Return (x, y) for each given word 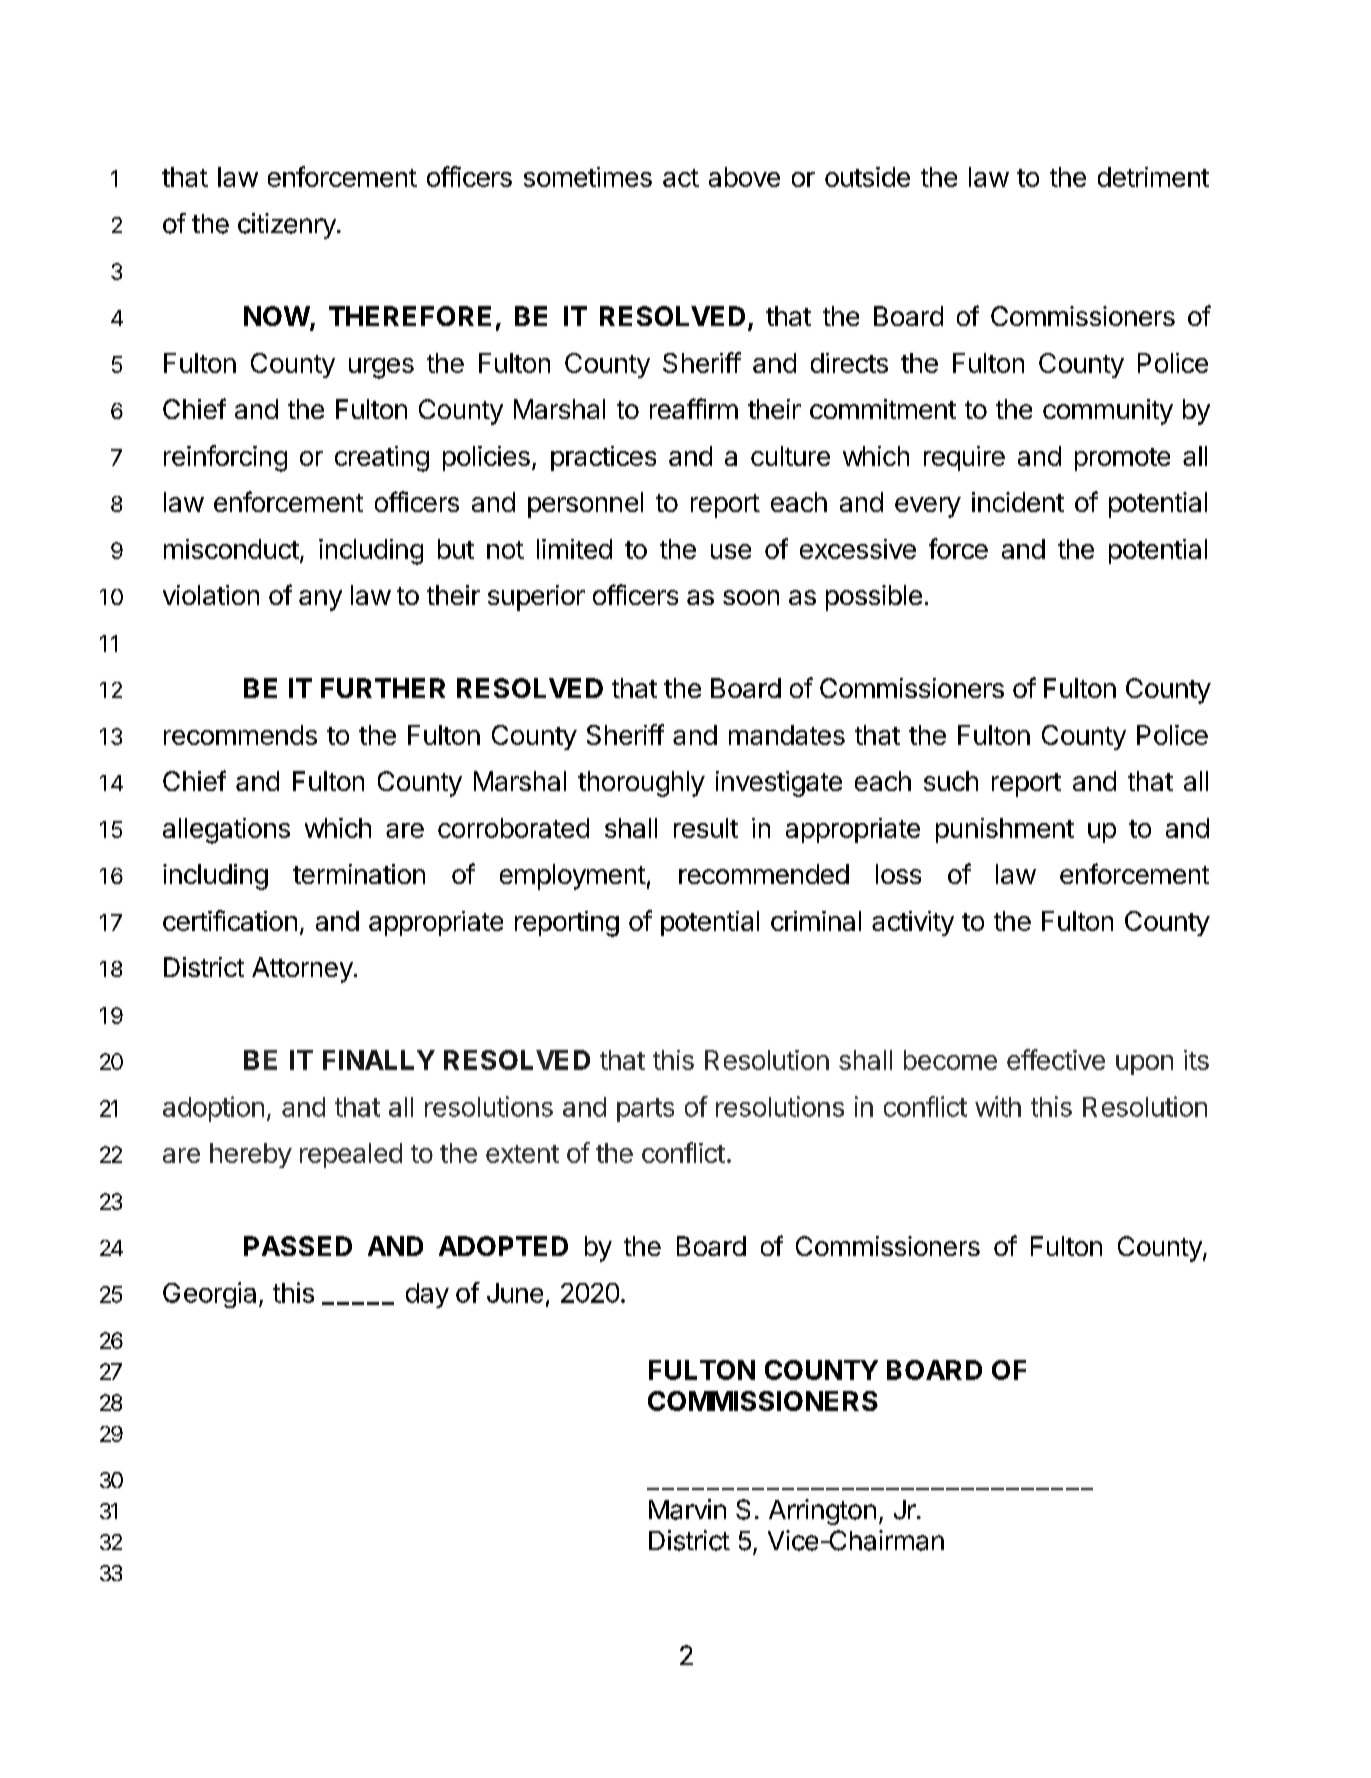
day (427, 1295)
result (706, 828)
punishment (1005, 830)
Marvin (687, 1509)
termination (359, 874)
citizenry (288, 226)
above (744, 177)
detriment (1153, 177)
